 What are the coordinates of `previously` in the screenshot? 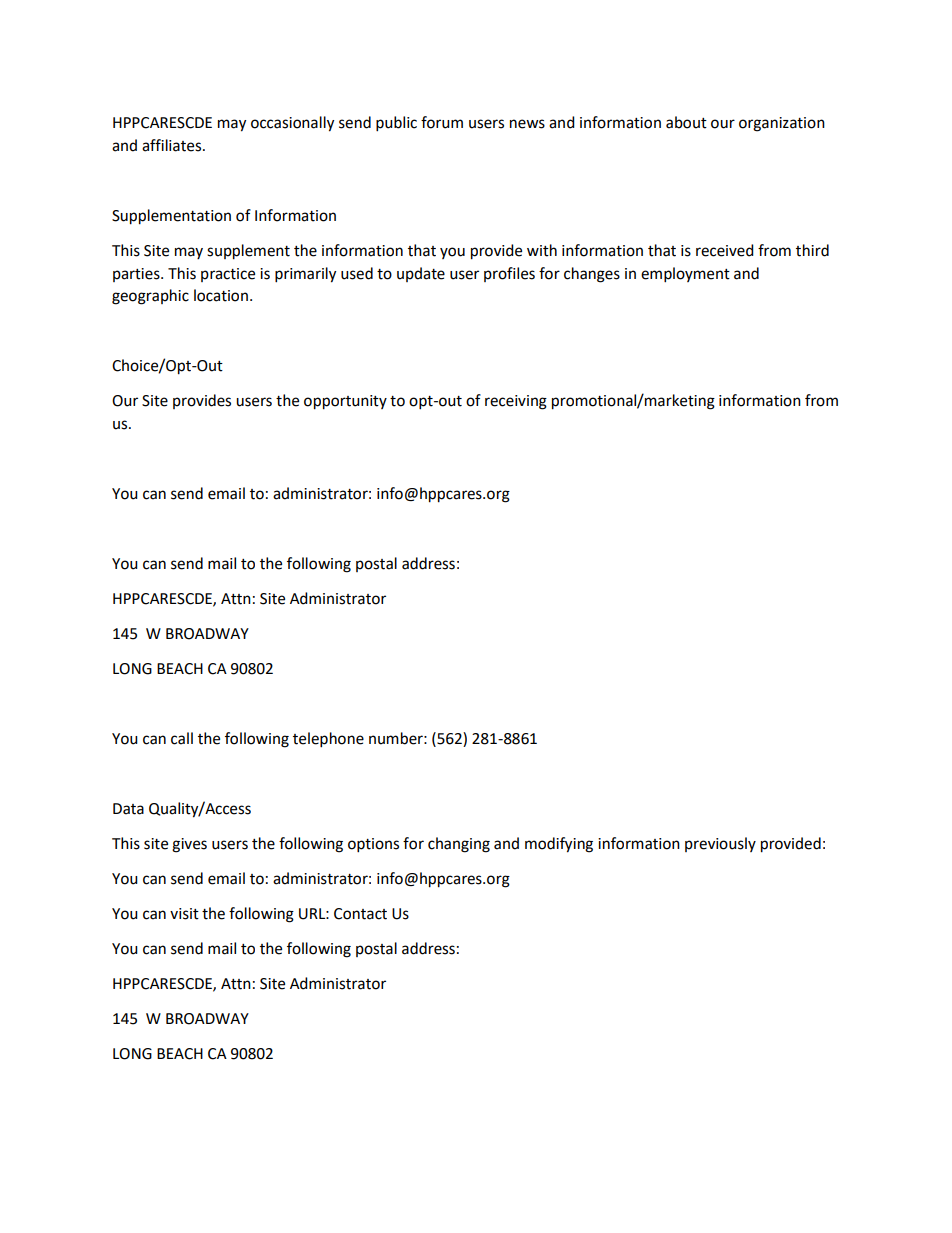 It's located at (720, 844).
